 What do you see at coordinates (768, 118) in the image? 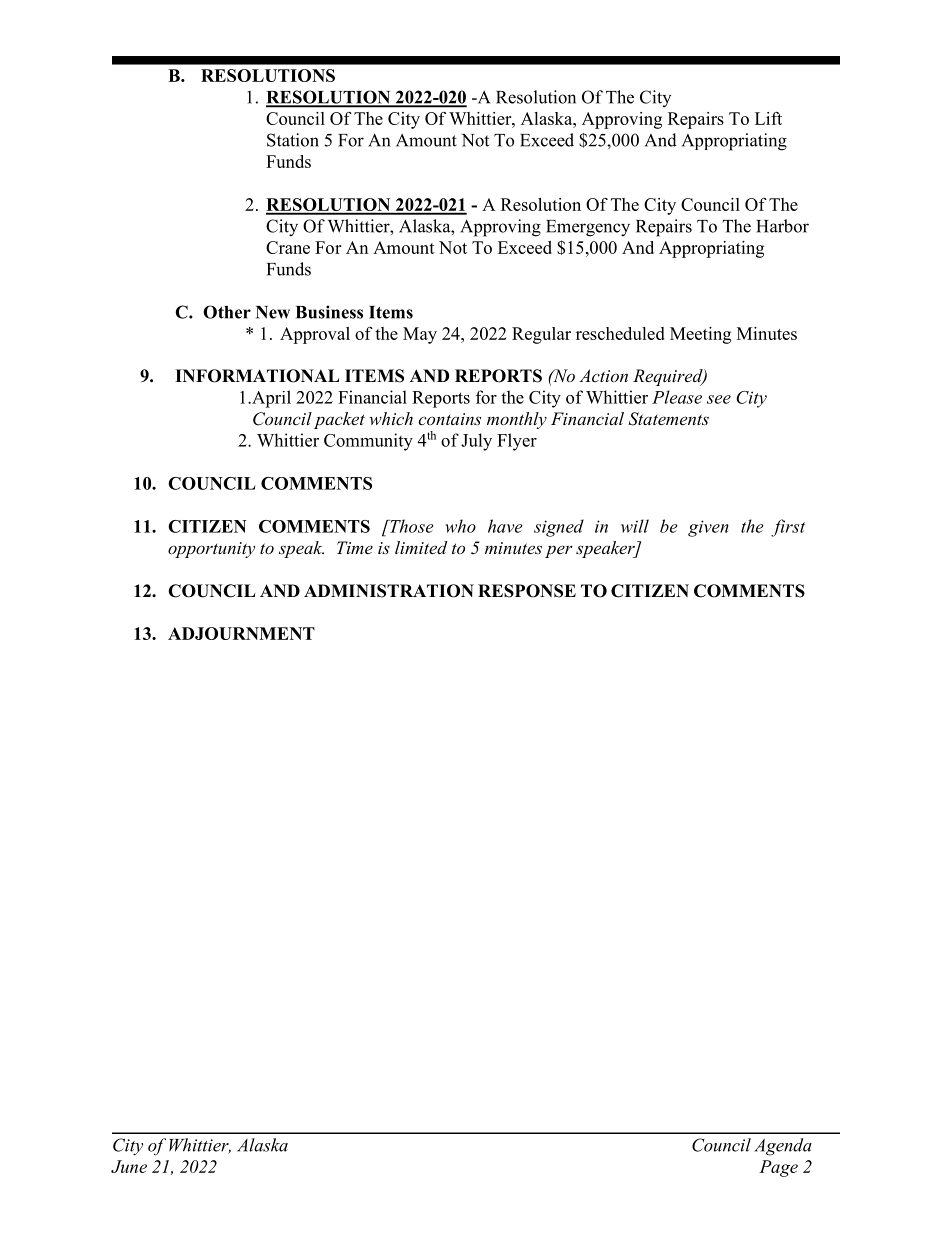
I see `Lift` at bounding box center [768, 118].
